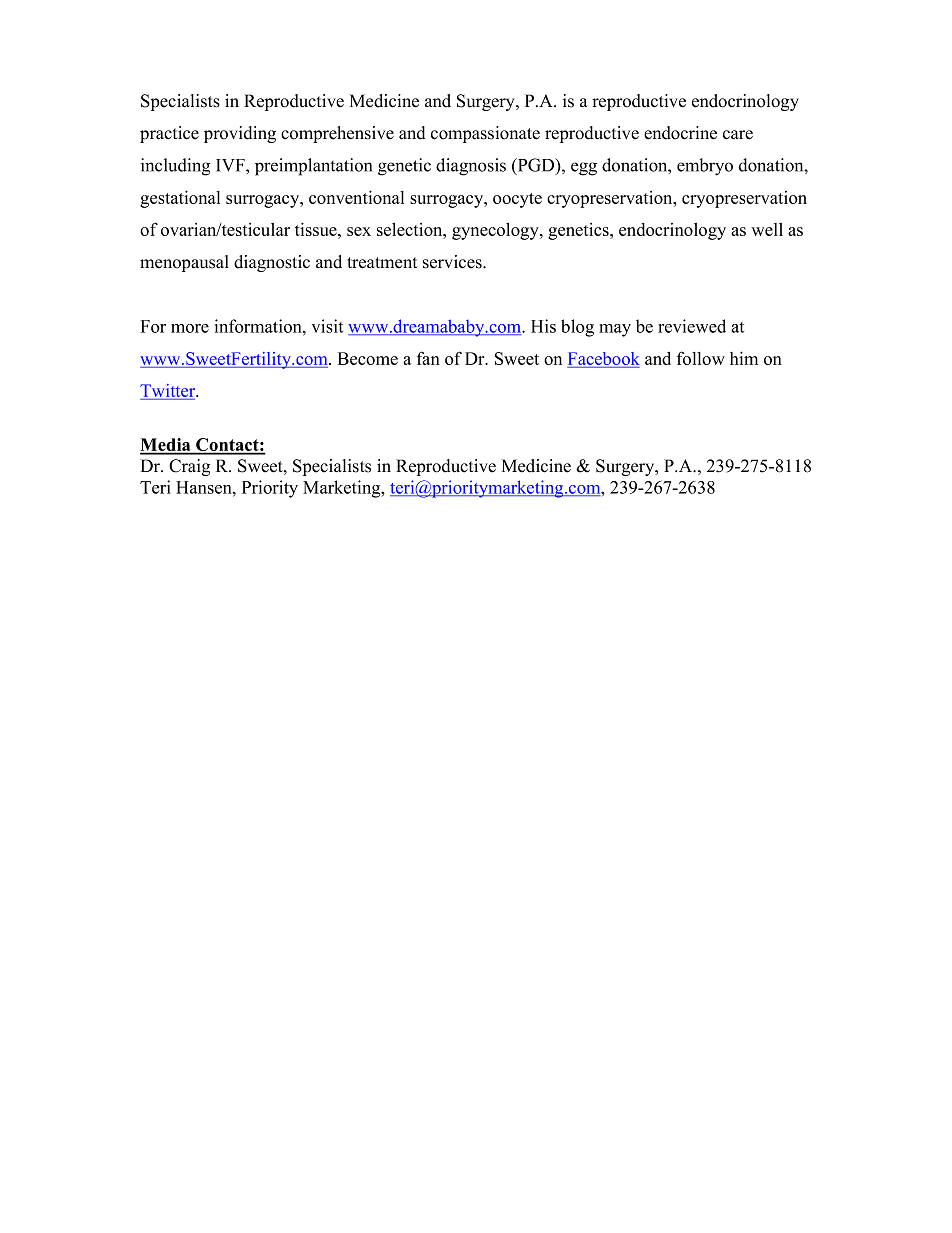 The height and width of the screenshot is (1233, 952). What do you see at coordinates (543, 326) in the screenshot?
I see `His` at bounding box center [543, 326].
